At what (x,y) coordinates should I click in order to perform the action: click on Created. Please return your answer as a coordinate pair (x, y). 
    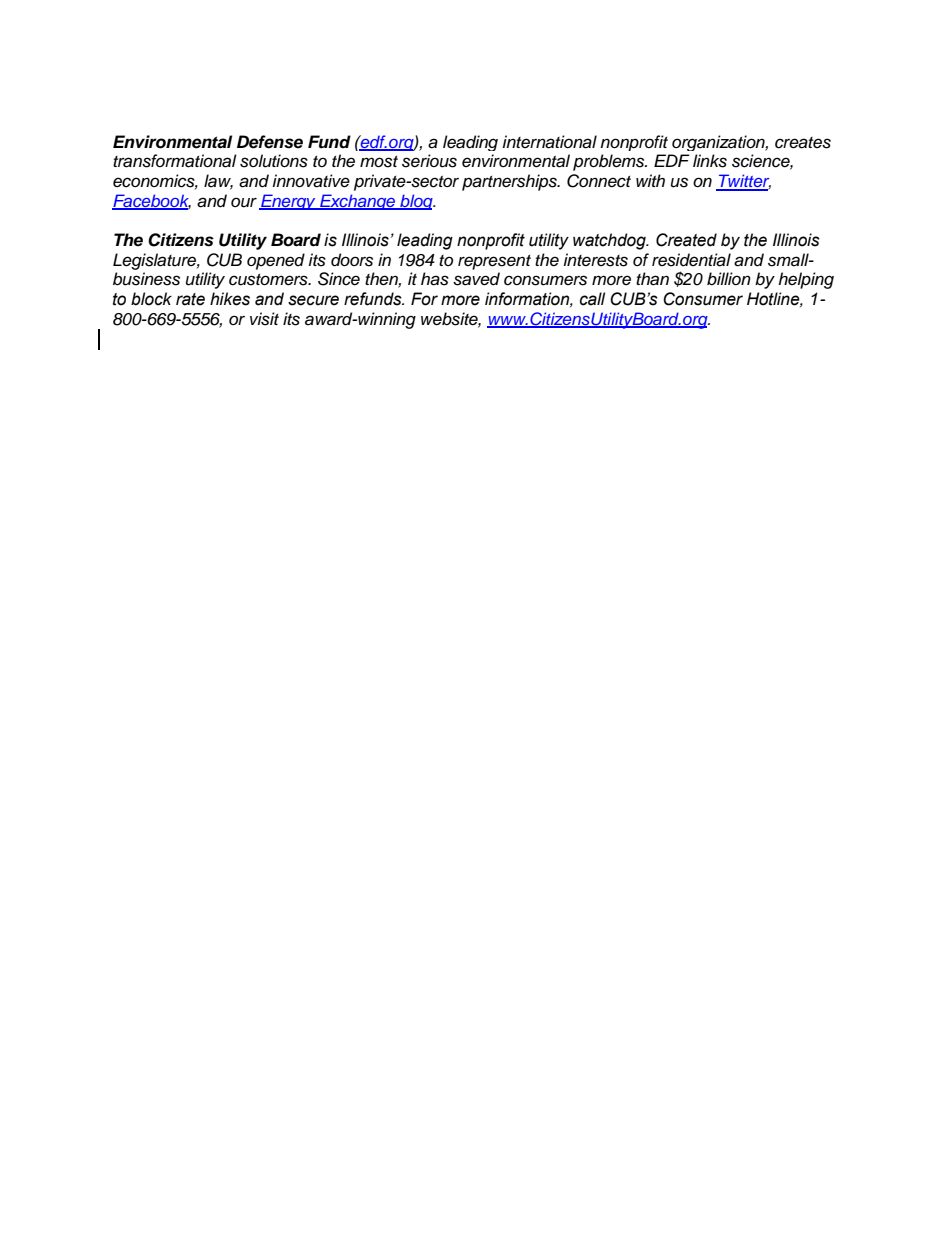
    Looking at the image, I should click on (686, 240).
